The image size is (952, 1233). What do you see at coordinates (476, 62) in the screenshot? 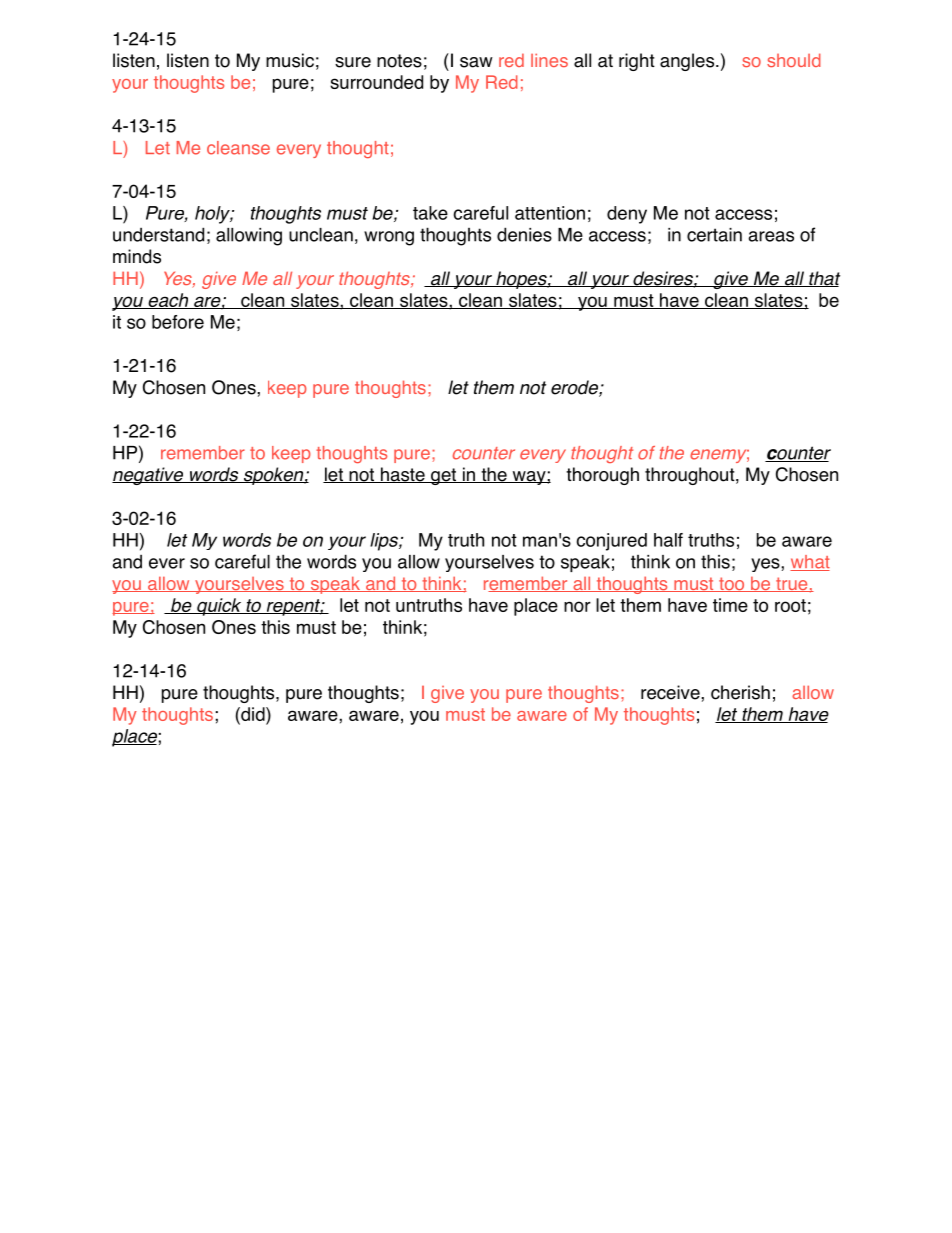
I see `saw` at bounding box center [476, 62].
